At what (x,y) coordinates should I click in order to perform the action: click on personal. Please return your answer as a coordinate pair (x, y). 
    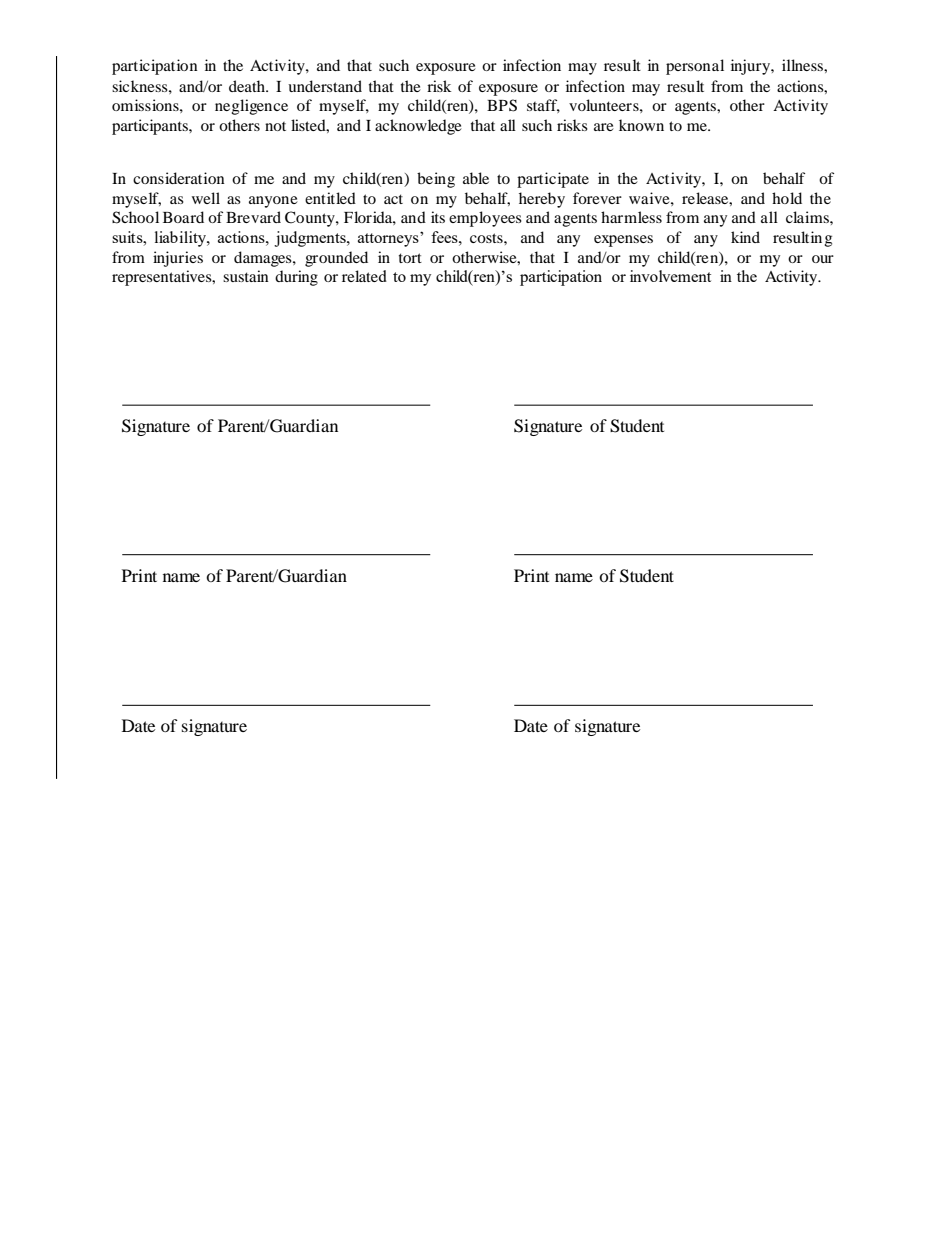
    Looking at the image, I should click on (695, 67).
